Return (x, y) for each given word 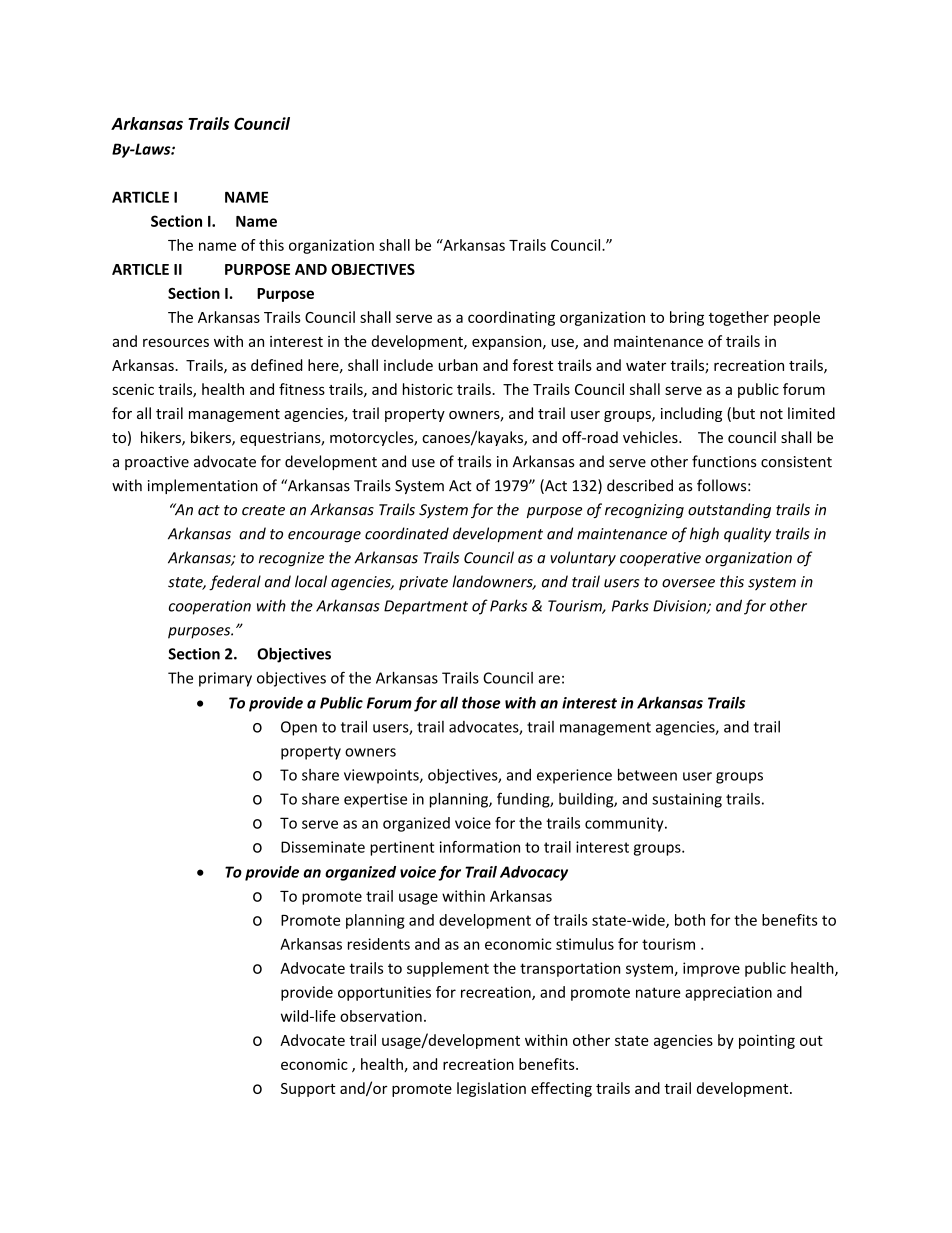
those (481, 702)
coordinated (407, 533)
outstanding (729, 510)
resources (176, 342)
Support (308, 1090)
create (263, 510)
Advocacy (534, 873)
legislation (491, 1089)
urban (458, 365)
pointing (767, 1041)
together (739, 318)
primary (225, 679)
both (690, 920)
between (647, 775)
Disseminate (323, 847)
